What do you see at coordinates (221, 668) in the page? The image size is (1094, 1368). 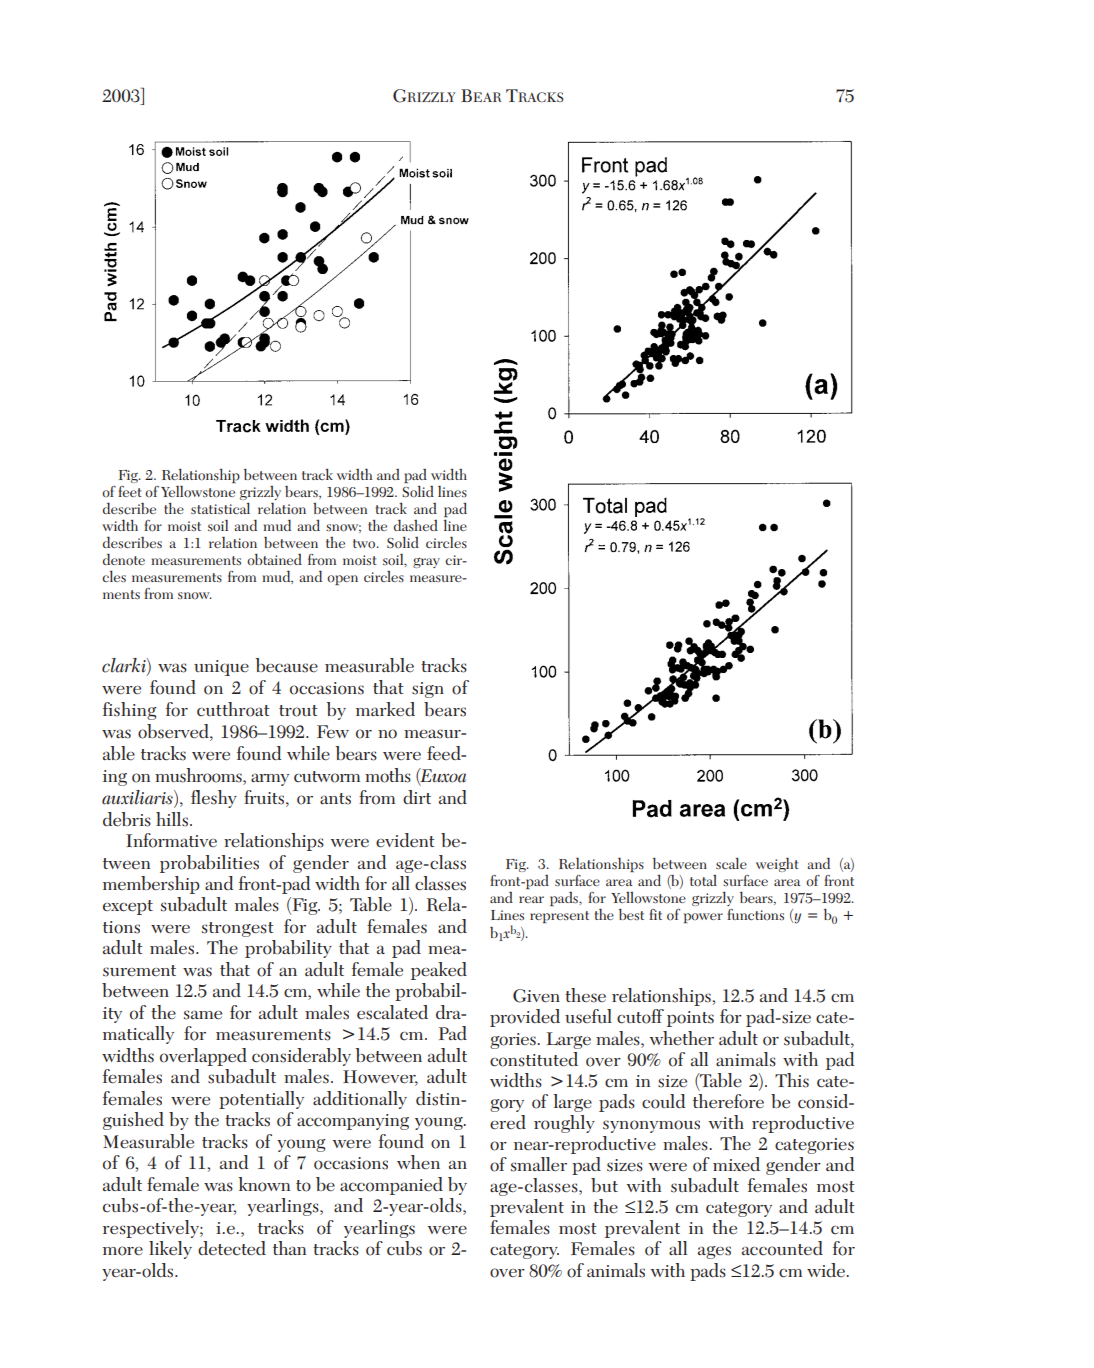 I see `unique` at bounding box center [221, 668].
